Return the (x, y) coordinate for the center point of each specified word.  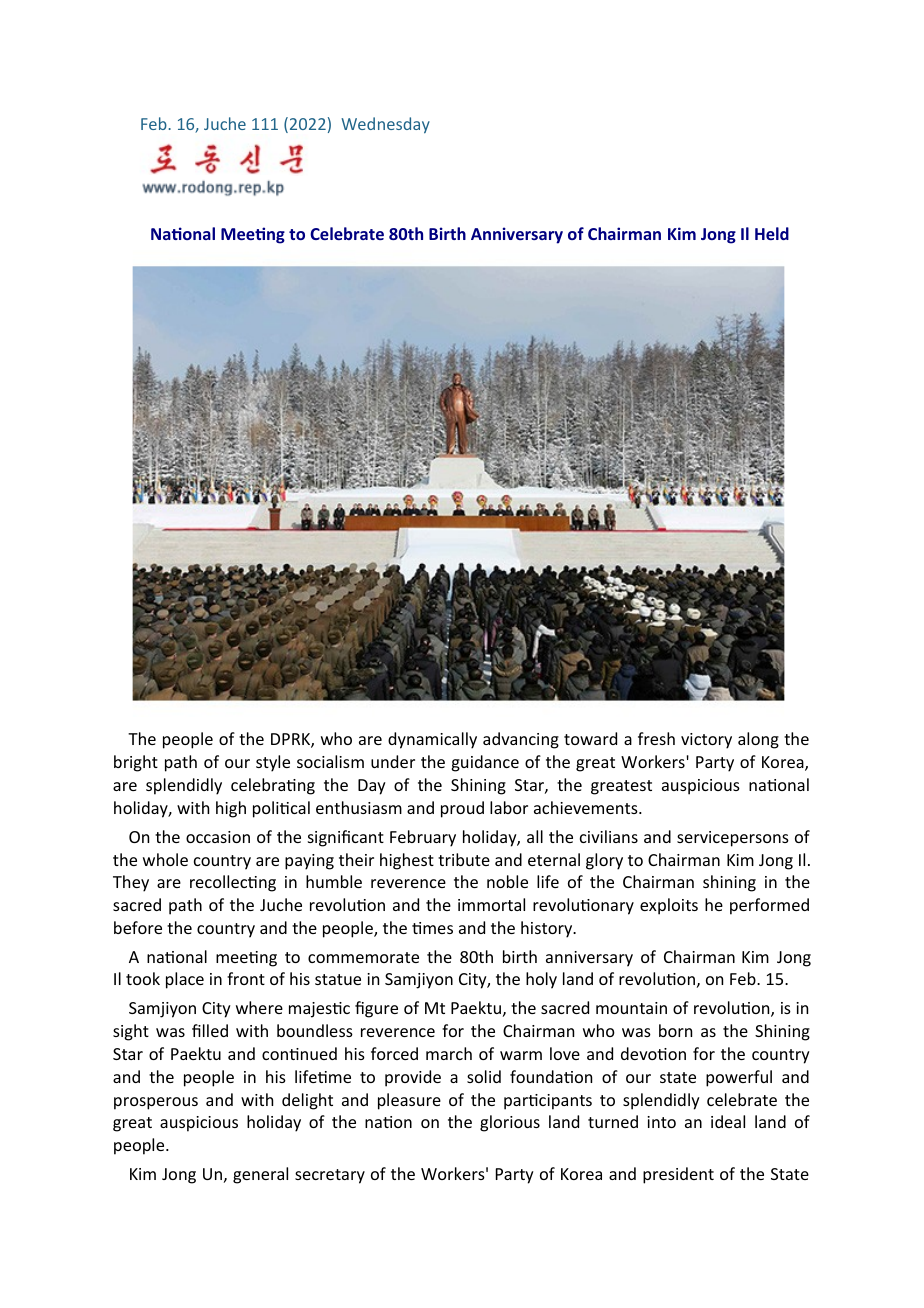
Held (772, 233)
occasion (218, 837)
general (260, 1175)
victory (706, 741)
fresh (656, 738)
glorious (510, 1123)
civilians (609, 836)
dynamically (432, 740)
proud (462, 809)
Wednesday (385, 125)
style (273, 763)
